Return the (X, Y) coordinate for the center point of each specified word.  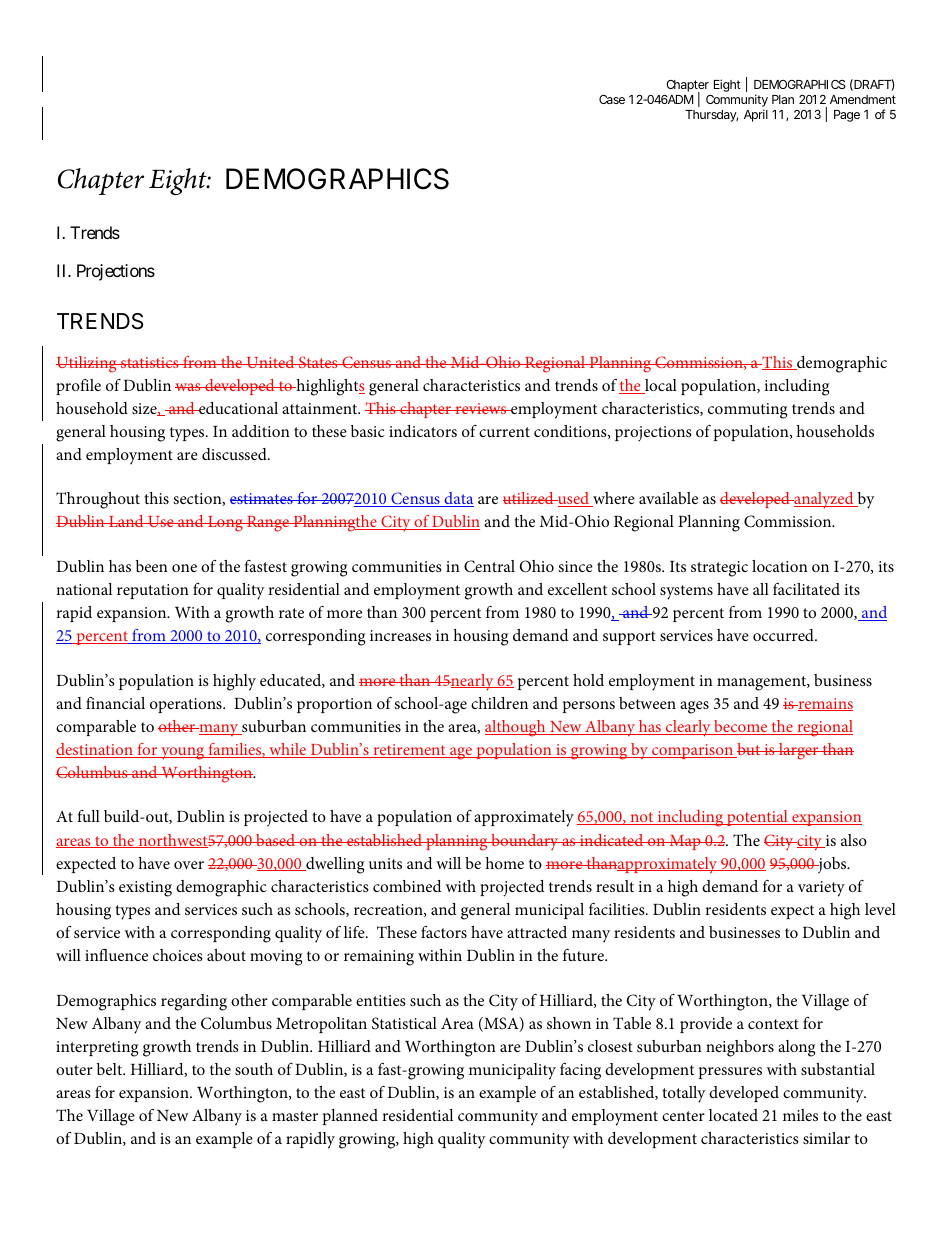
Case (612, 99)
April (756, 115)
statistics (150, 362)
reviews (481, 408)
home (504, 863)
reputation (153, 591)
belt (111, 1069)
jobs (832, 865)
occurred (784, 635)
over (189, 865)
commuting (747, 411)
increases (400, 635)
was (189, 387)
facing (580, 1071)
